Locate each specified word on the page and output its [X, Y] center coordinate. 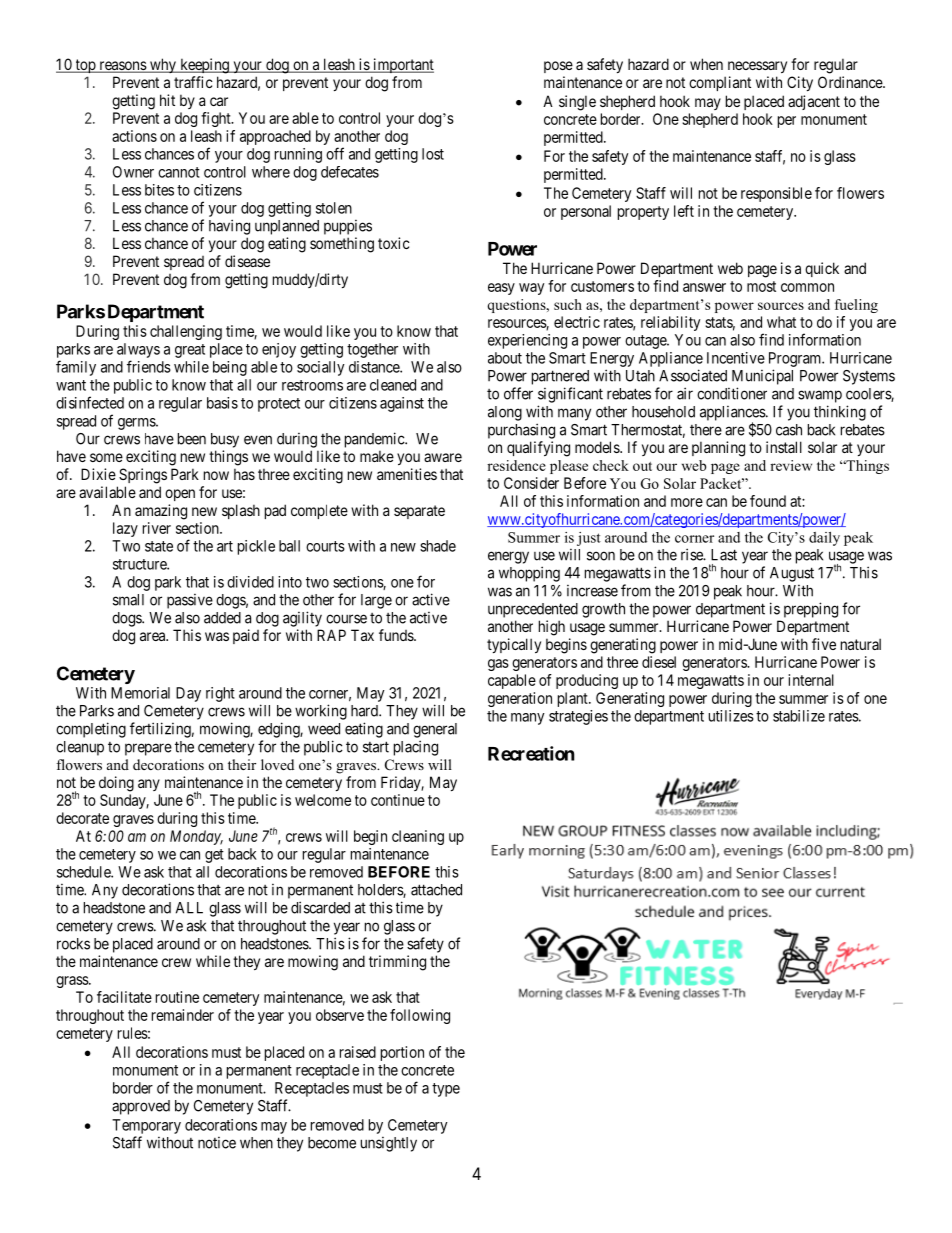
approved [141, 1107]
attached [436, 890]
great [190, 351]
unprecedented [533, 610]
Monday [196, 837]
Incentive [736, 358]
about [505, 358]
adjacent [814, 102]
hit [167, 100]
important [402, 65]
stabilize [799, 716]
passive [190, 601]
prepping [811, 610]
